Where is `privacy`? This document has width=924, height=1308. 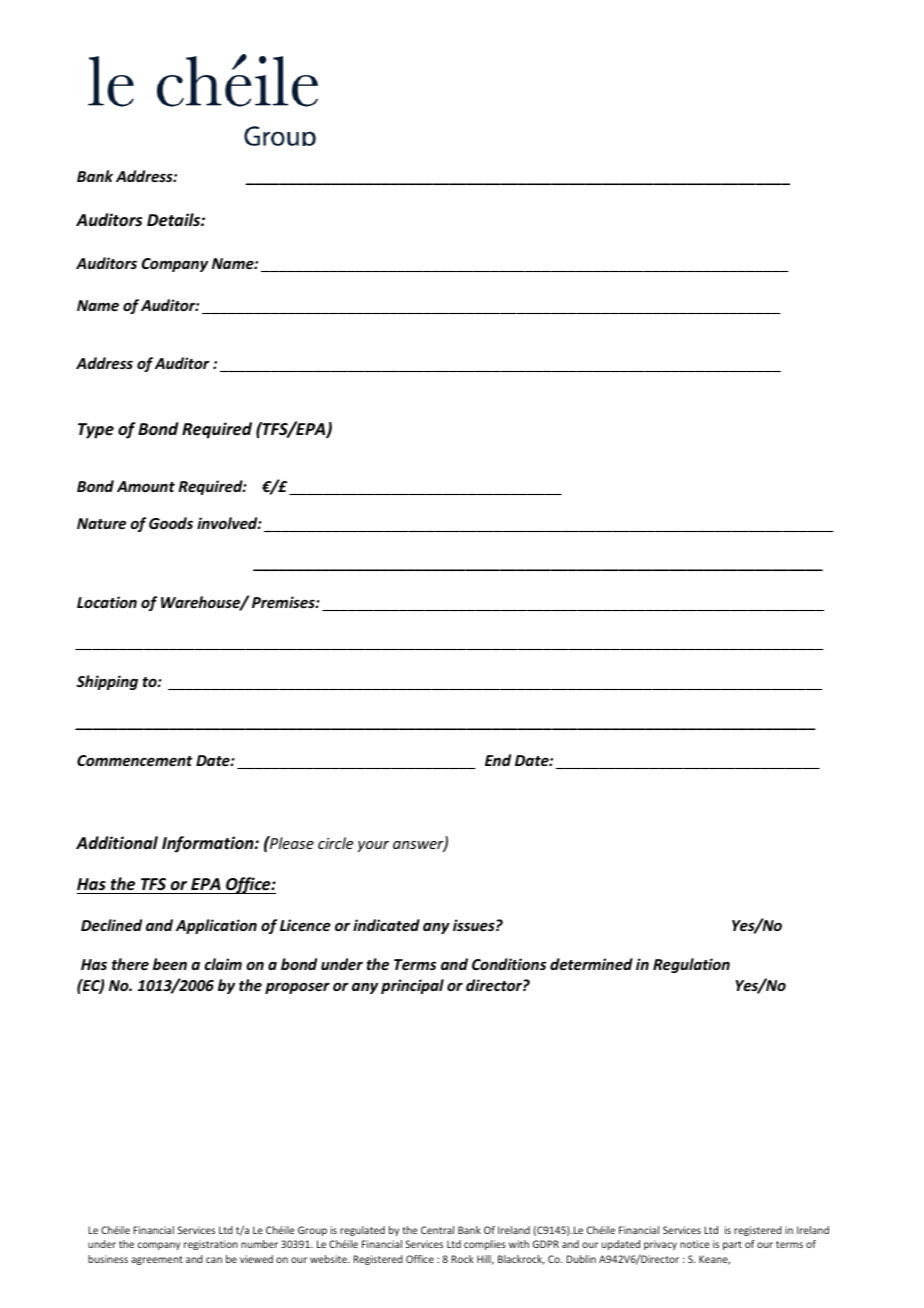
privacy is located at coordinates (660, 1245).
